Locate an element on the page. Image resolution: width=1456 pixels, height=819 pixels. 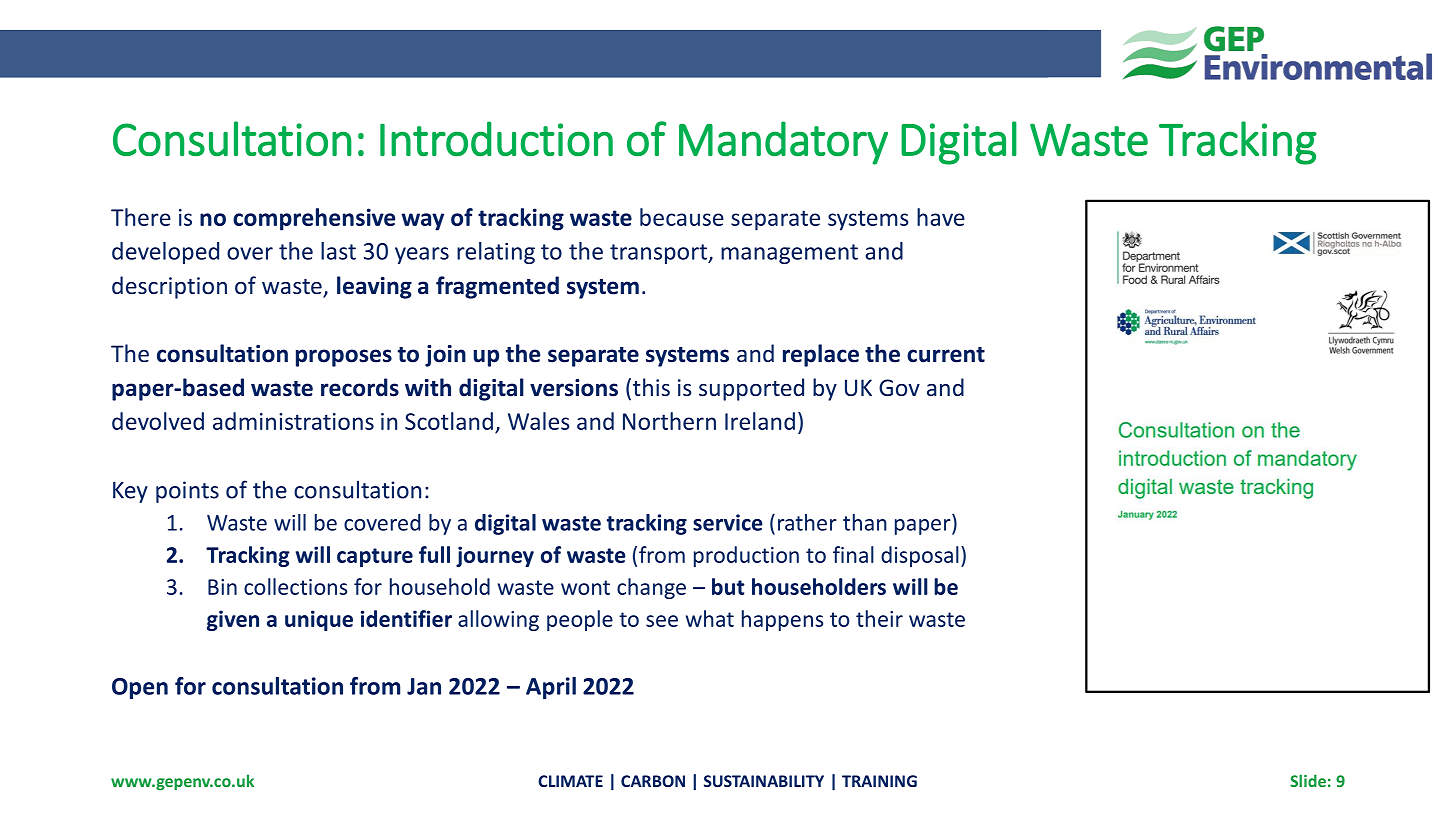
comprehensive is located at coordinates (314, 219).
